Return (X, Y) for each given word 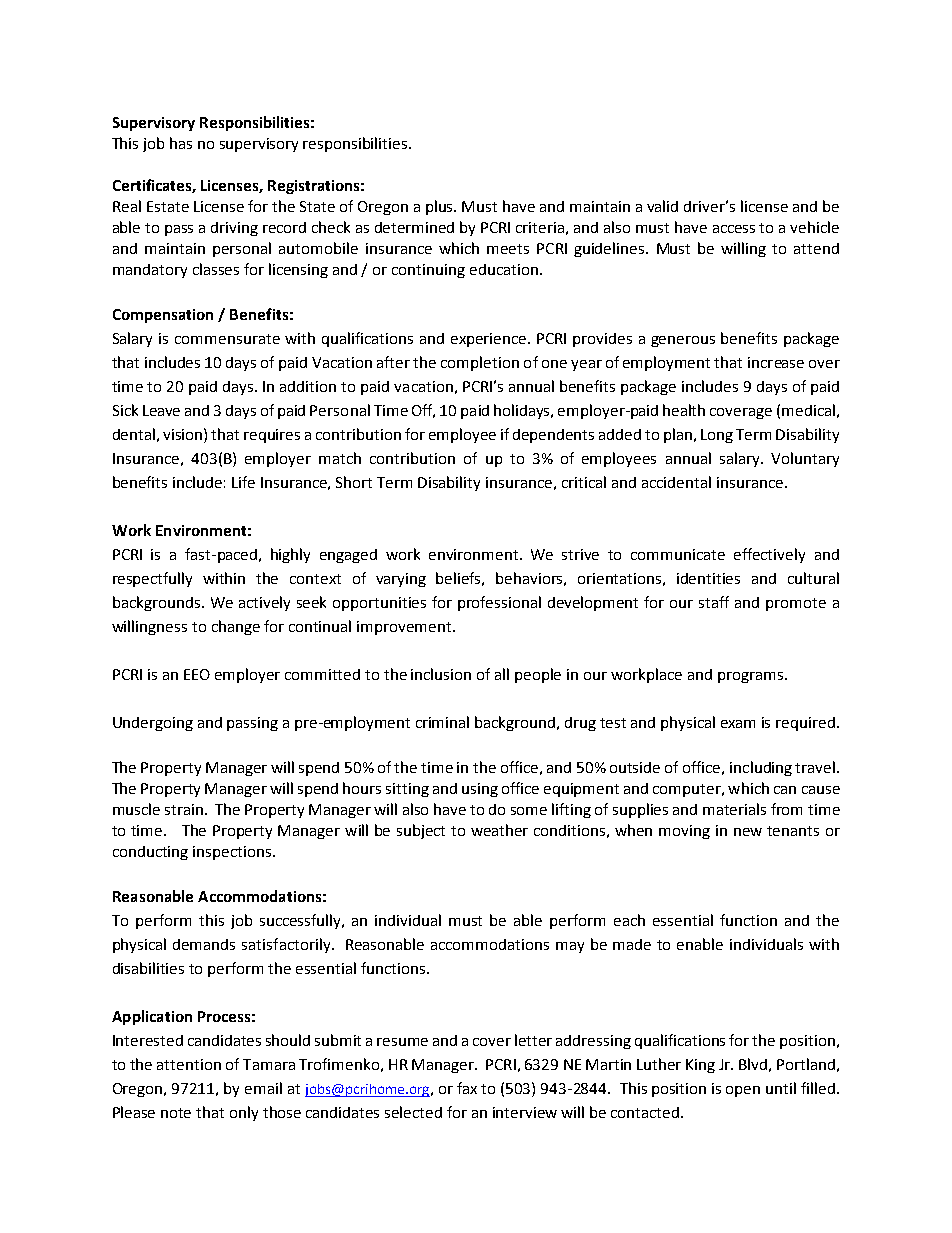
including (761, 768)
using (480, 790)
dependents (553, 436)
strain (185, 809)
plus (441, 207)
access (734, 229)
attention (189, 1064)
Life (243, 482)
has (181, 143)
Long (717, 436)
